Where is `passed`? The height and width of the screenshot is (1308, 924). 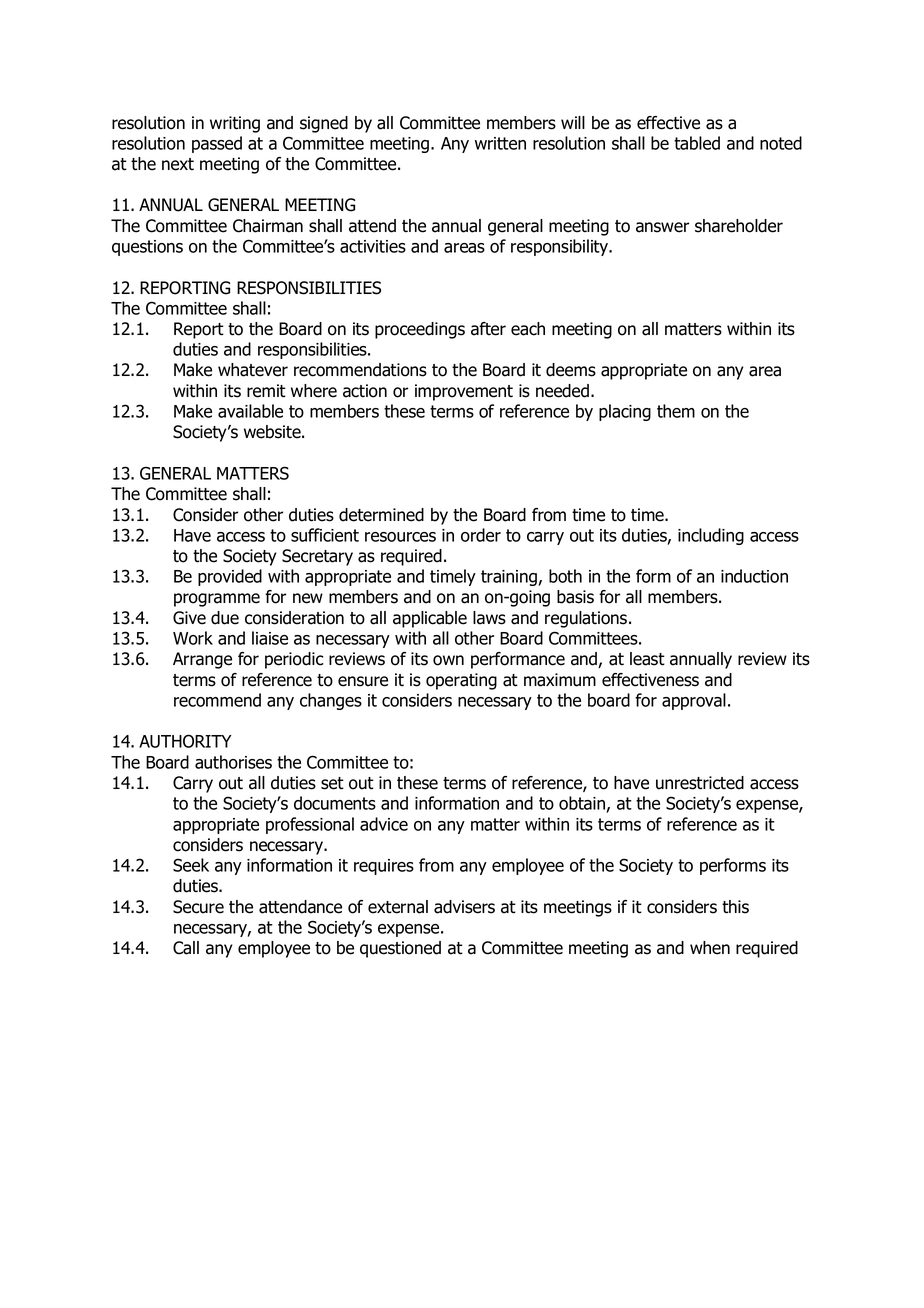 passed is located at coordinates (217, 144).
